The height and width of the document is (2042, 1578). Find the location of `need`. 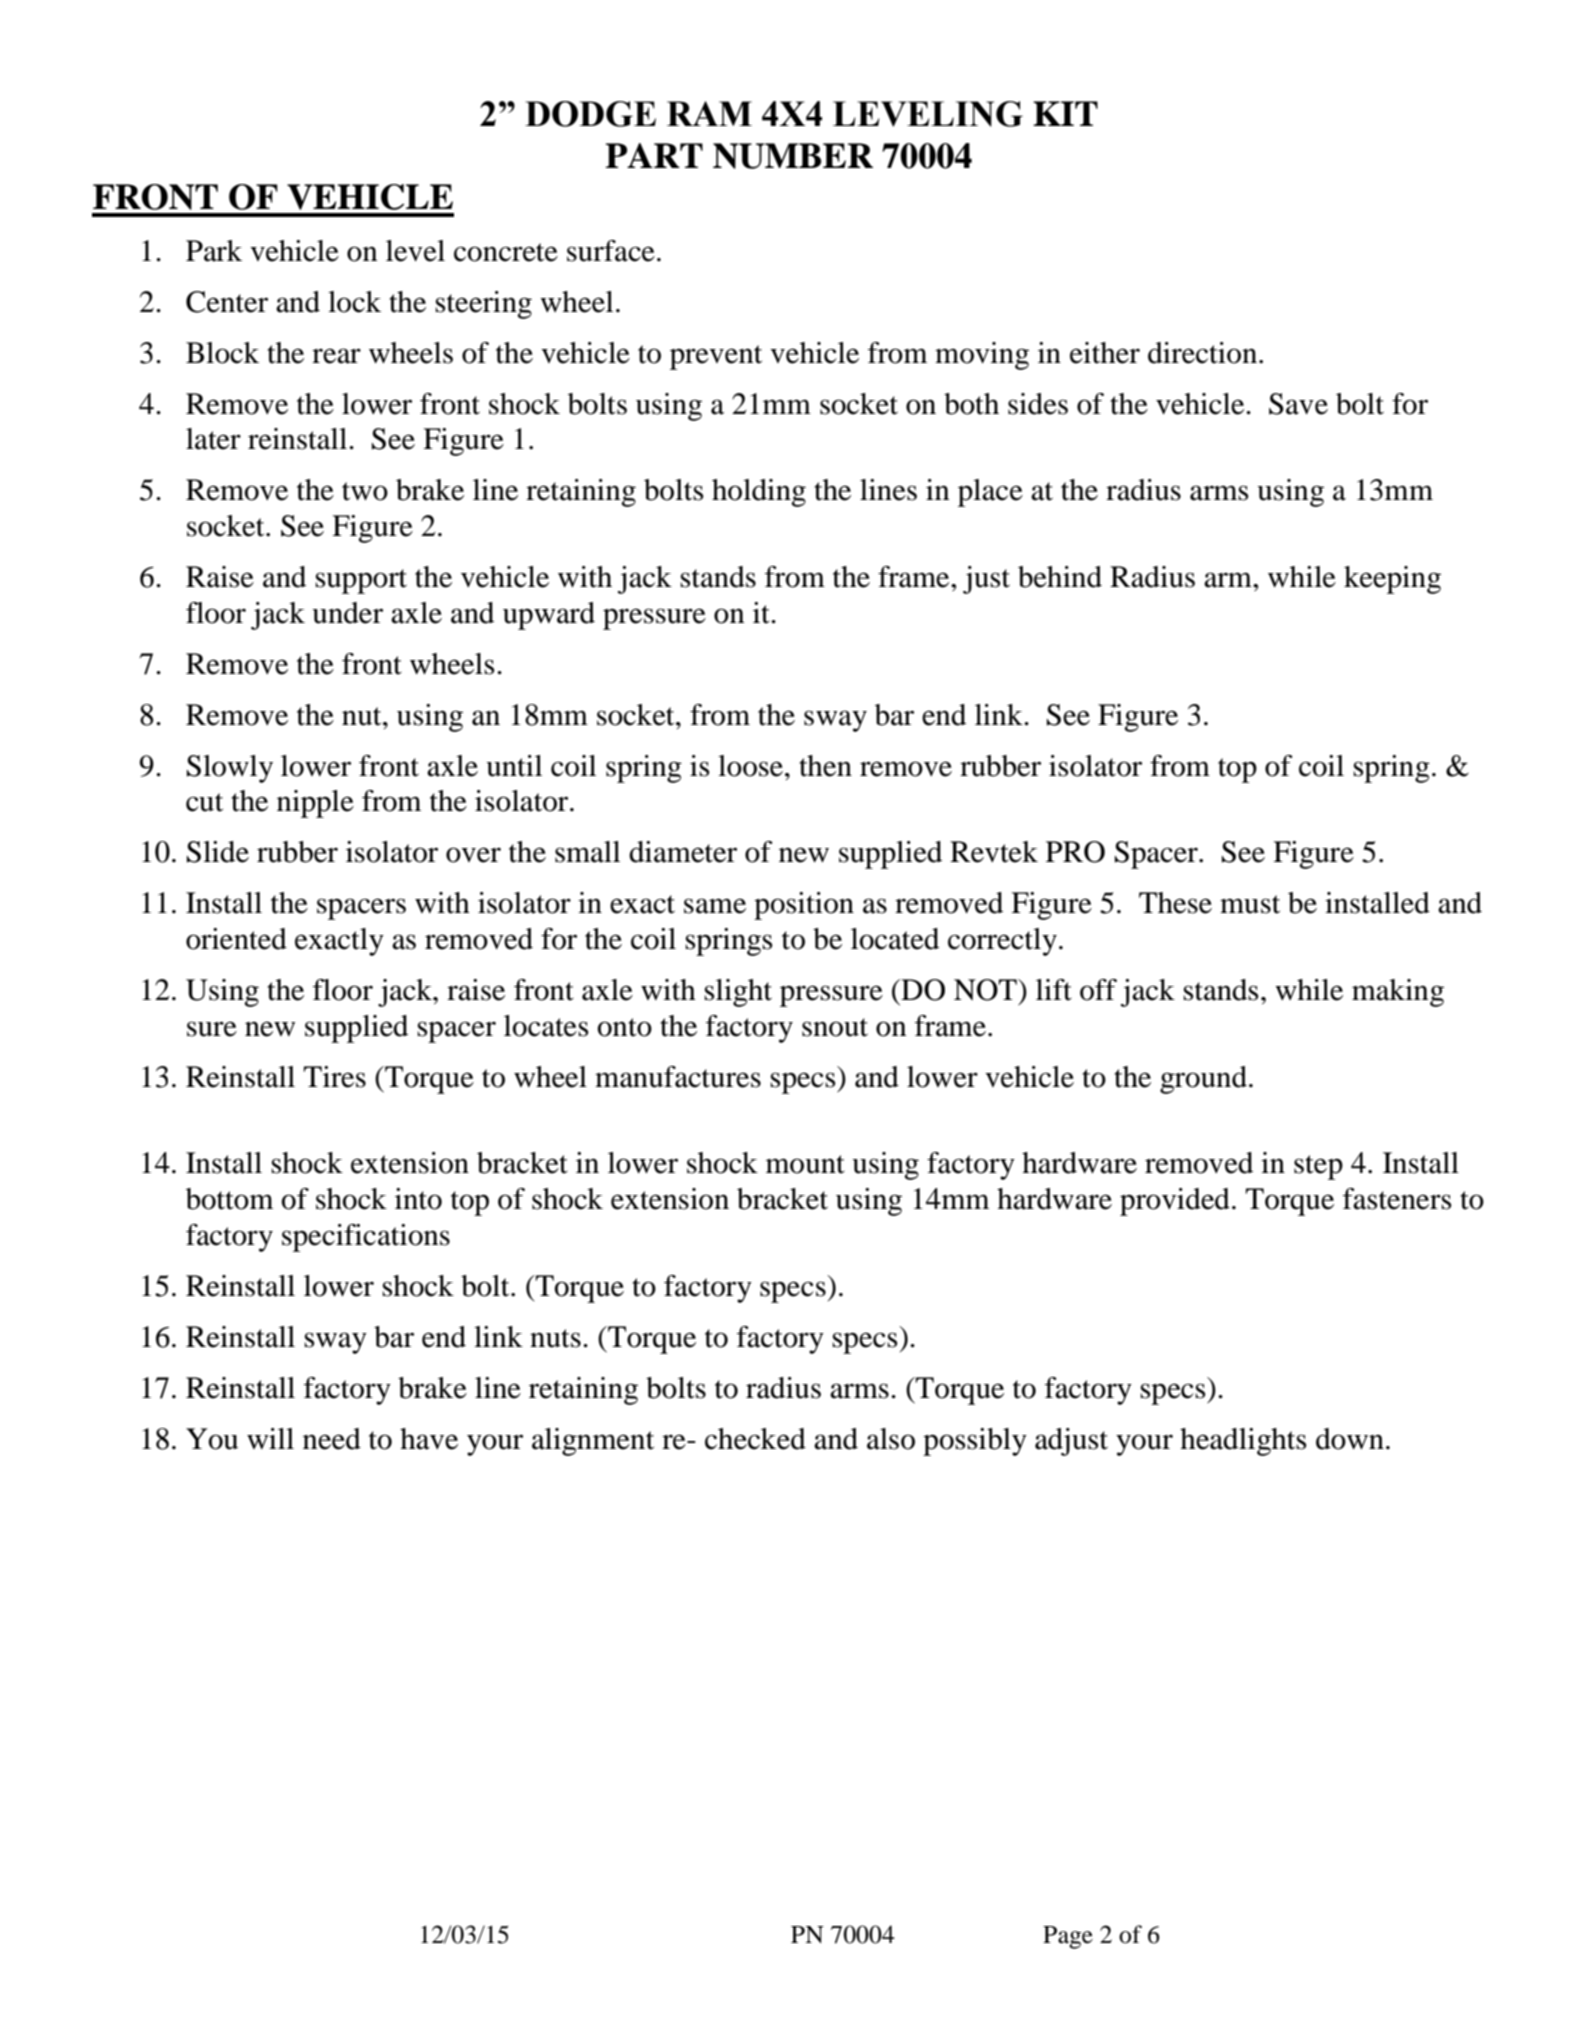

need is located at coordinates (332, 1439).
